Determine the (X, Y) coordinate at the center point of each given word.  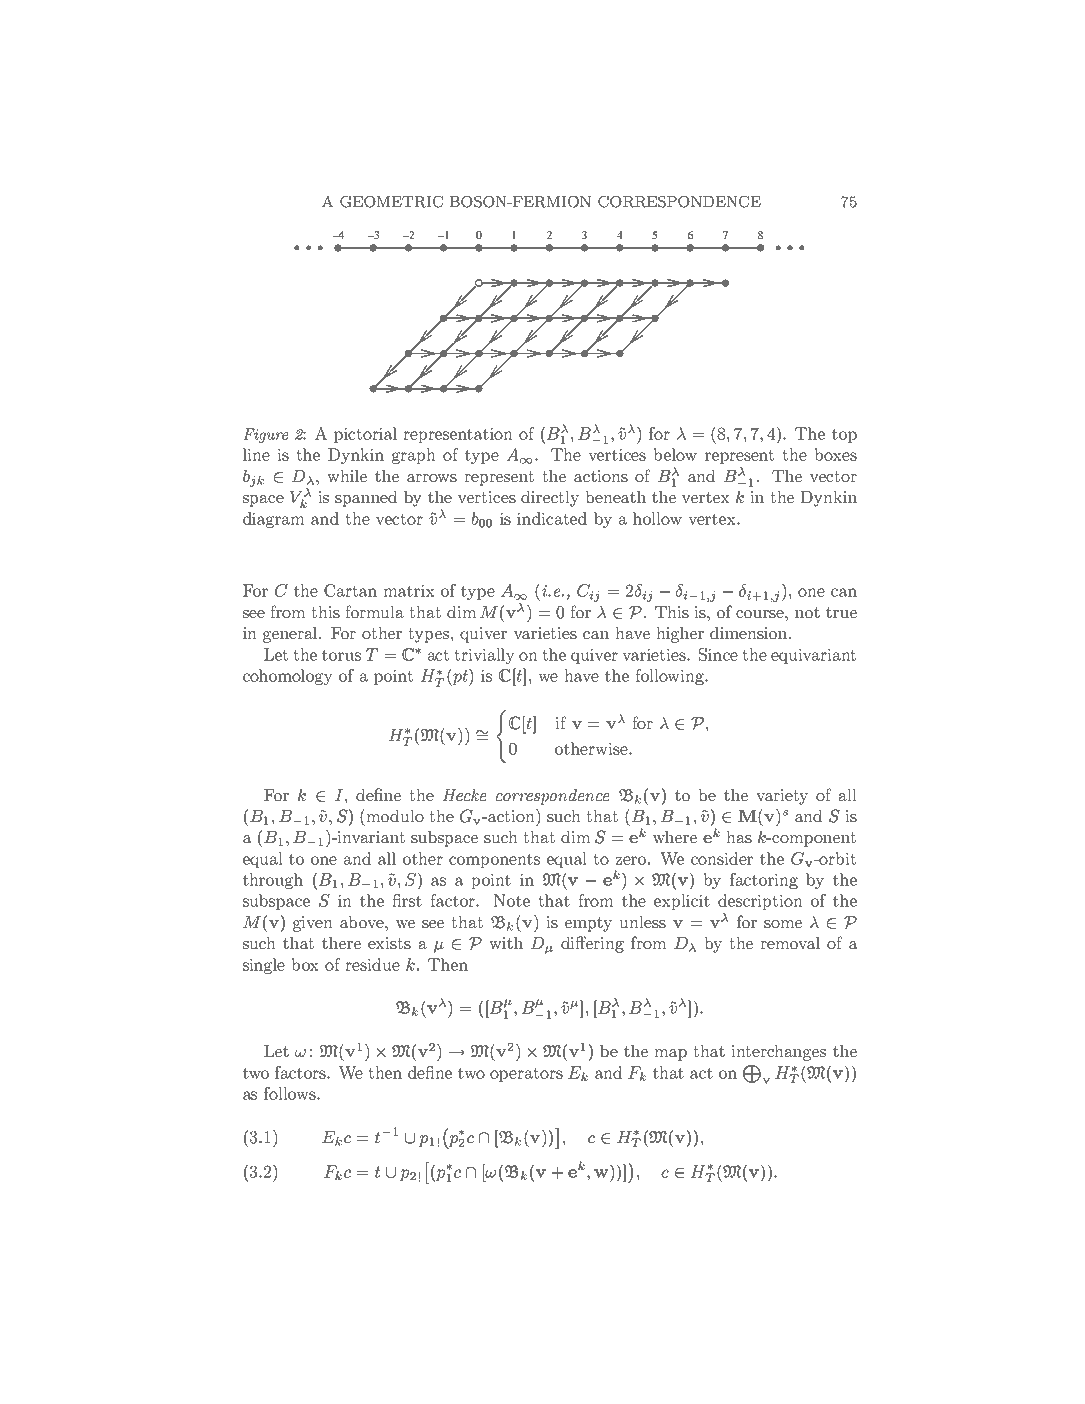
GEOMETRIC (391, 202)
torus (341, 655)
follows (291, 1093)
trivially (484, 656)
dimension (750, 632)
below (675, 454)
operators (526, 1074)
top (844, 435)
